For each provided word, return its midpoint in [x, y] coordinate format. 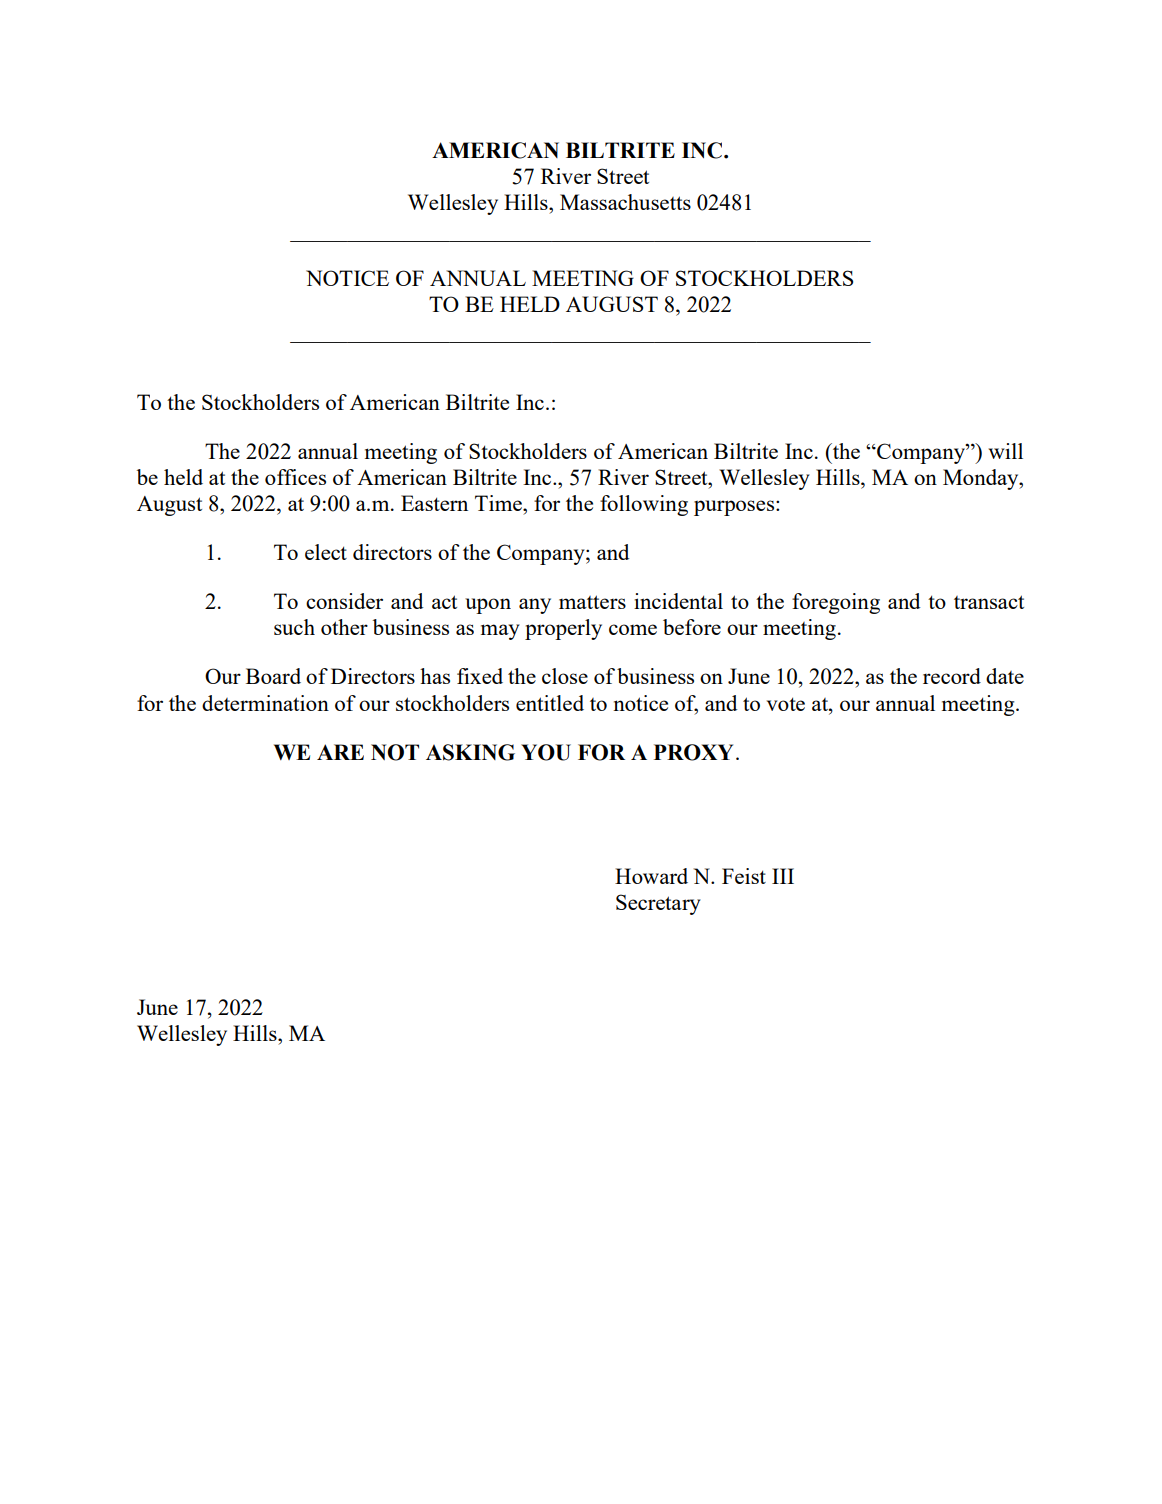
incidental [678, 601]
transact [989, 602]
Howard [651, 876]
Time [499, 503]
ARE [340, 752]
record [952, 676]
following [644, 505]
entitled [550, 703]
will [1005, 451]
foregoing [836, 603]
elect [326, 552]
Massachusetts [625, 202]
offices [295, 477]
